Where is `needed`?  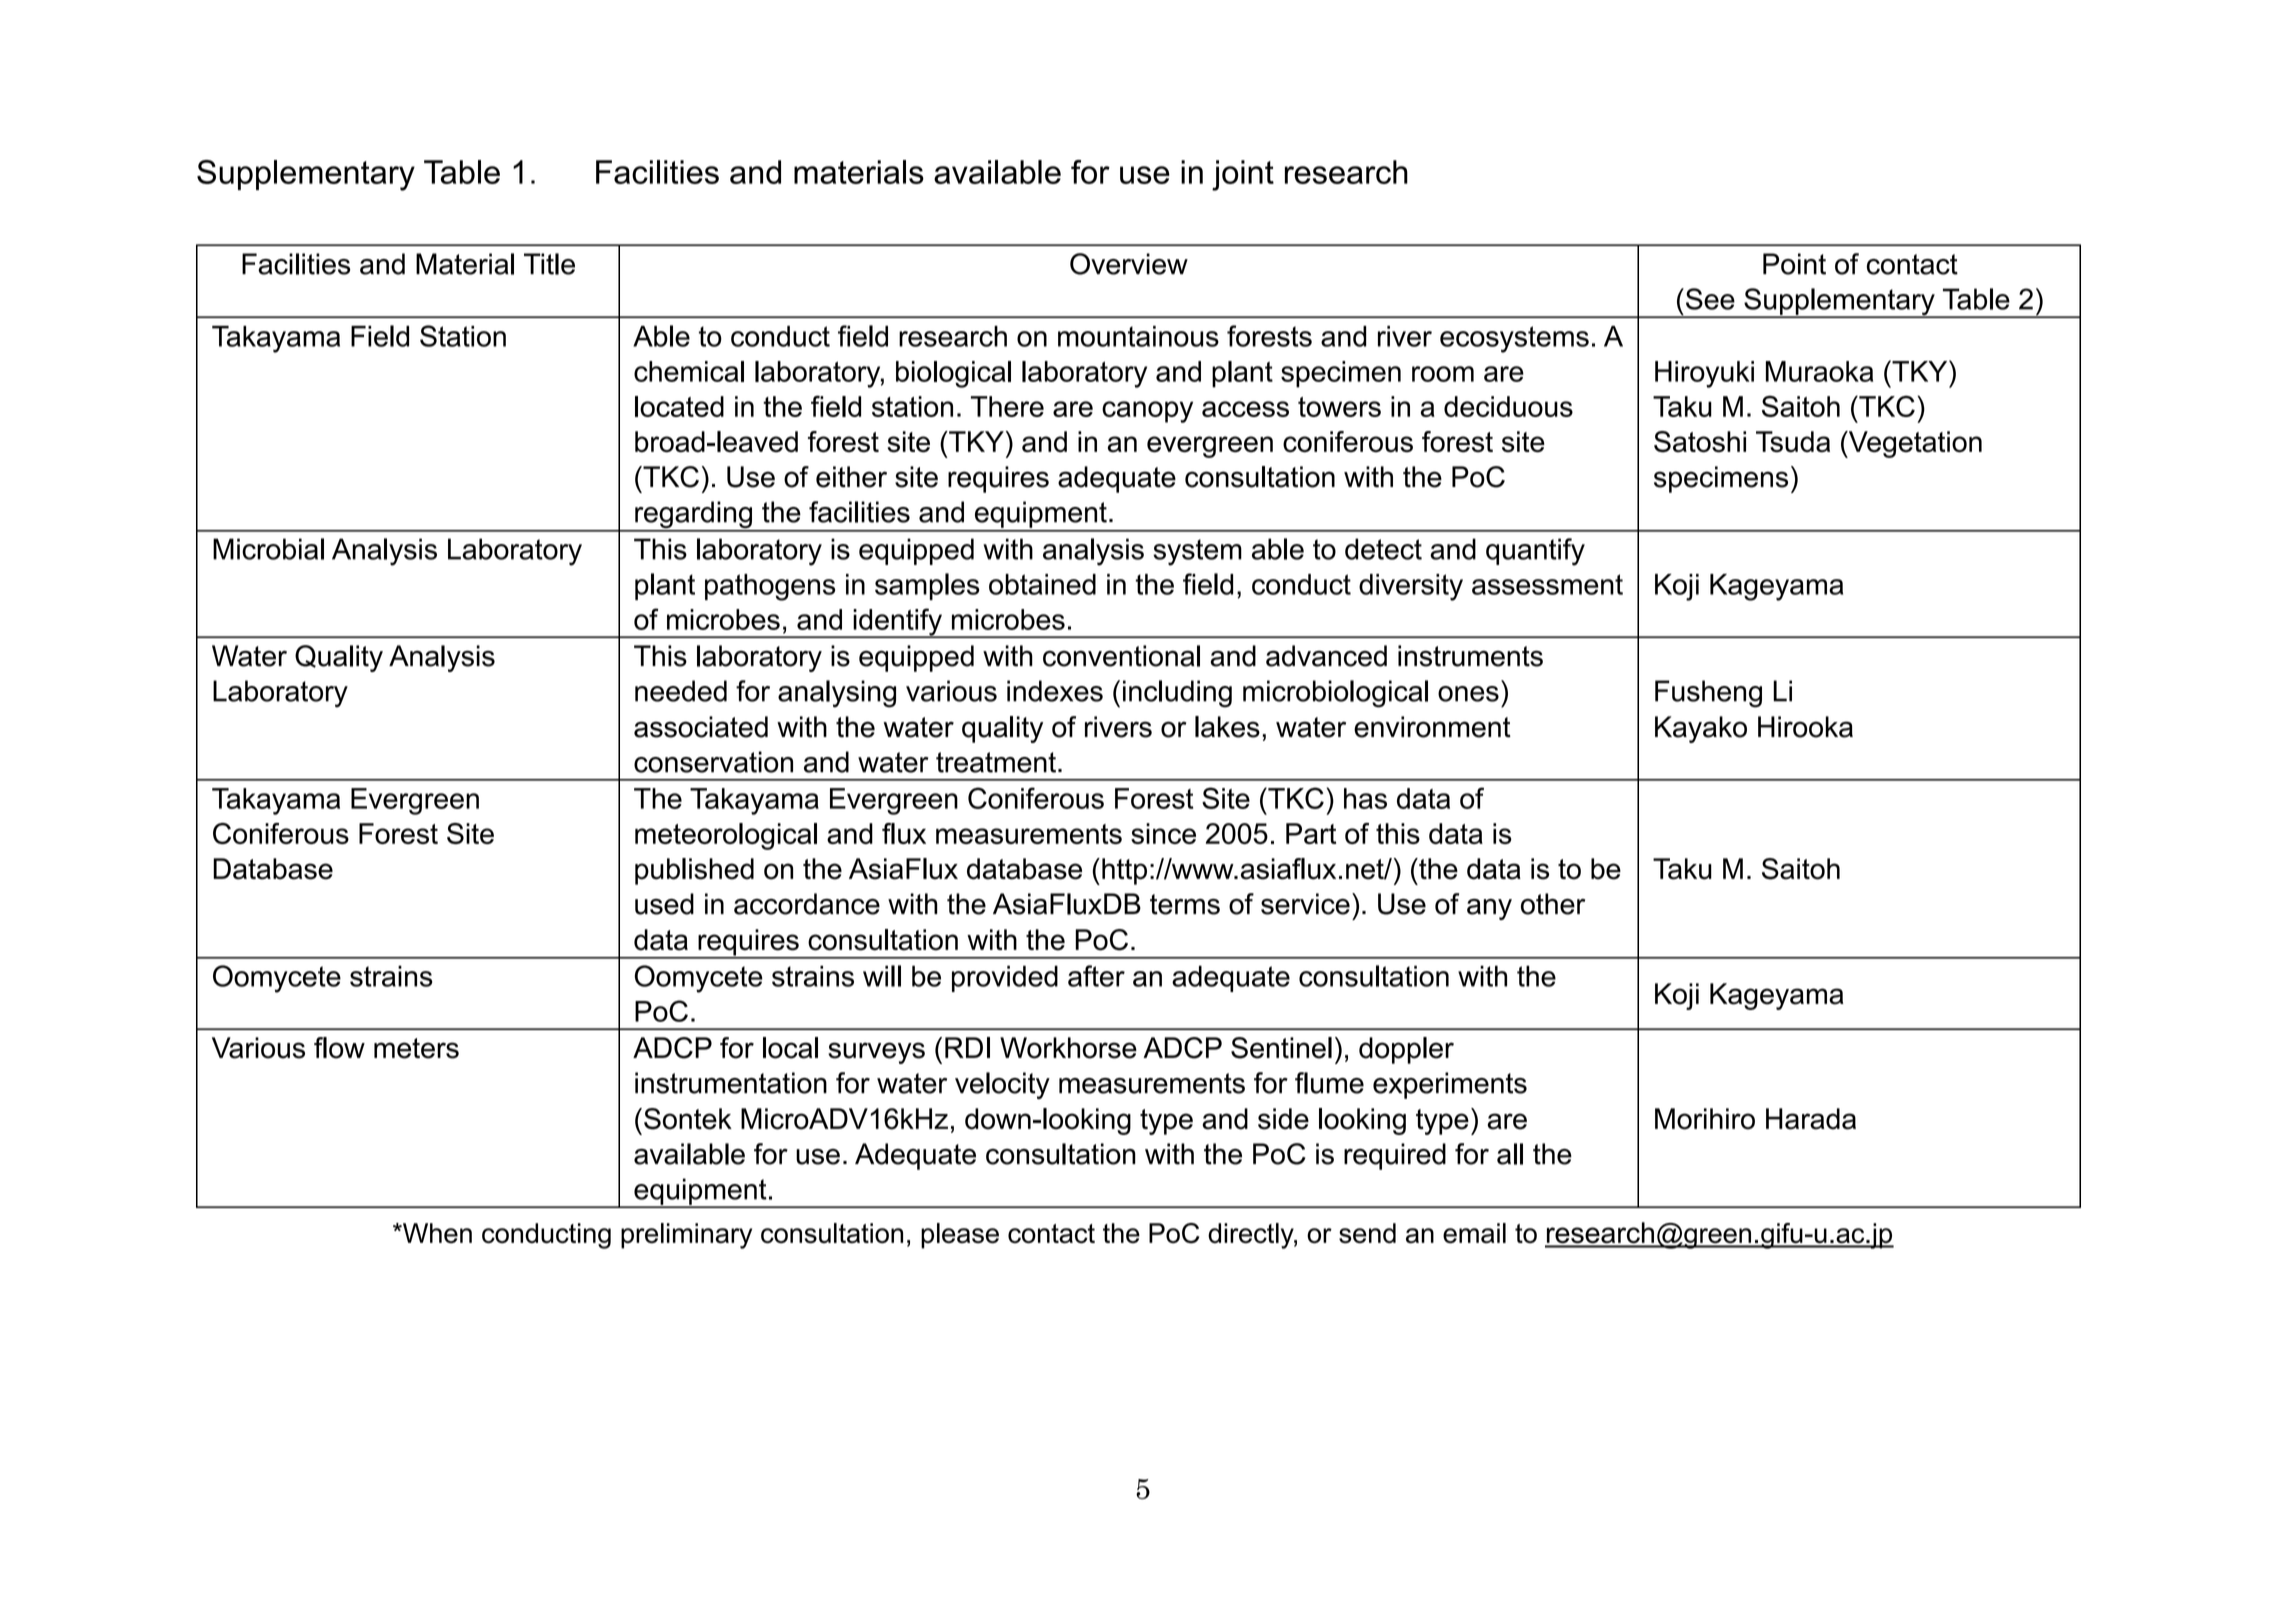 needed is located at coordinates (681, 691).
